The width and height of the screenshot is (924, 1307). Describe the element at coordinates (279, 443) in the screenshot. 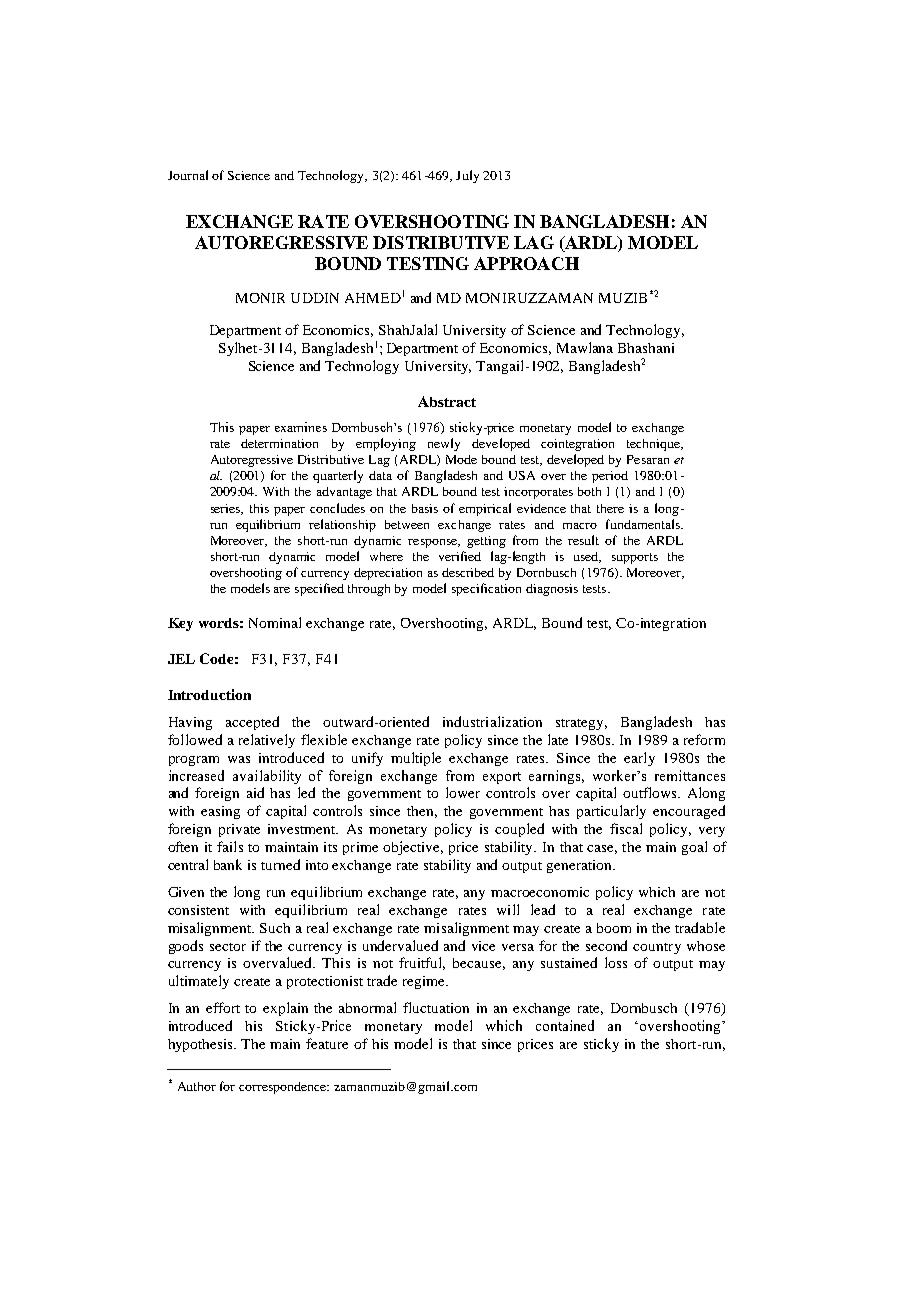

I see `determination` at that location.
